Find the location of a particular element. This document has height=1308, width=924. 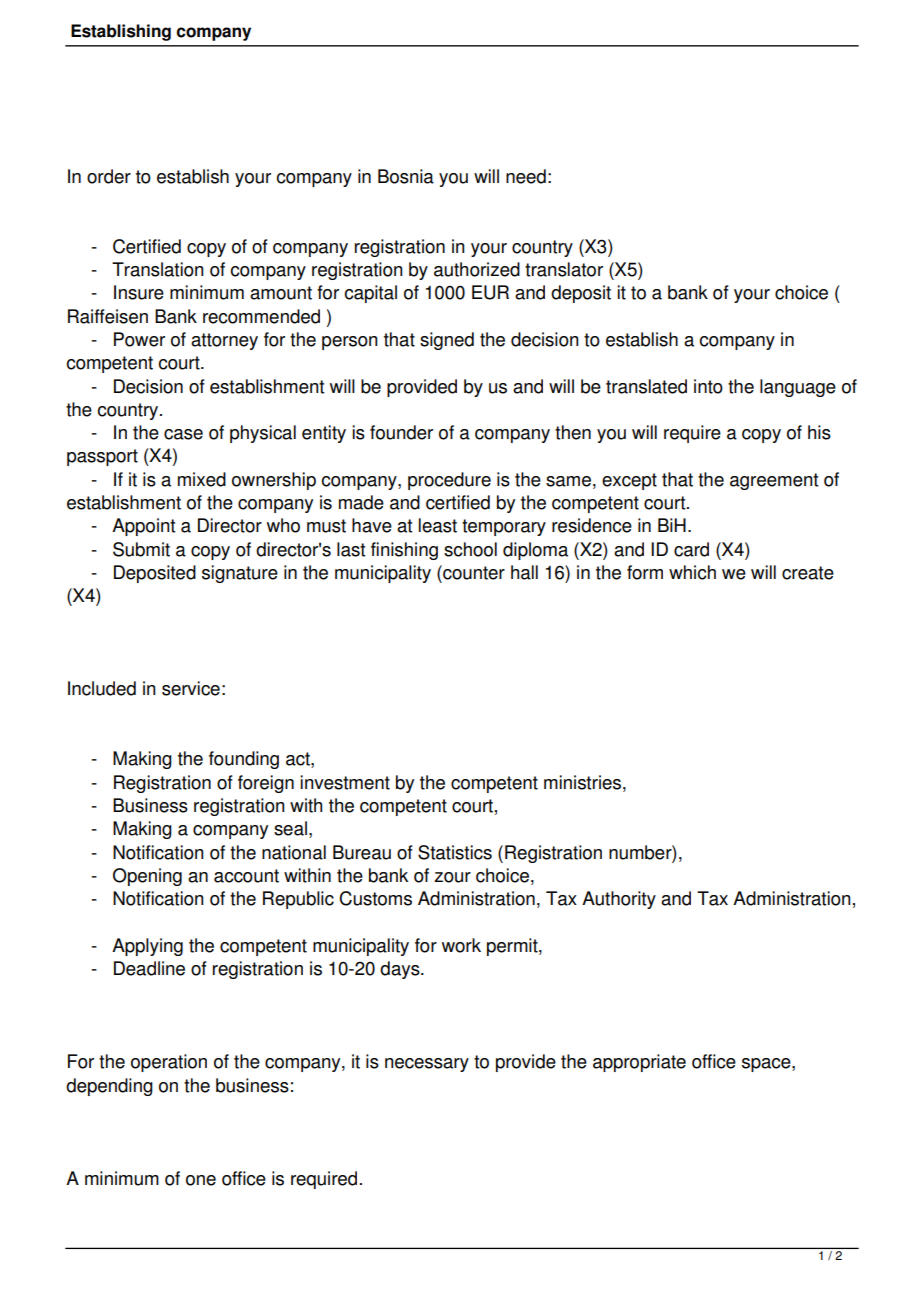

Authority is located at coordinates (619, 900).
